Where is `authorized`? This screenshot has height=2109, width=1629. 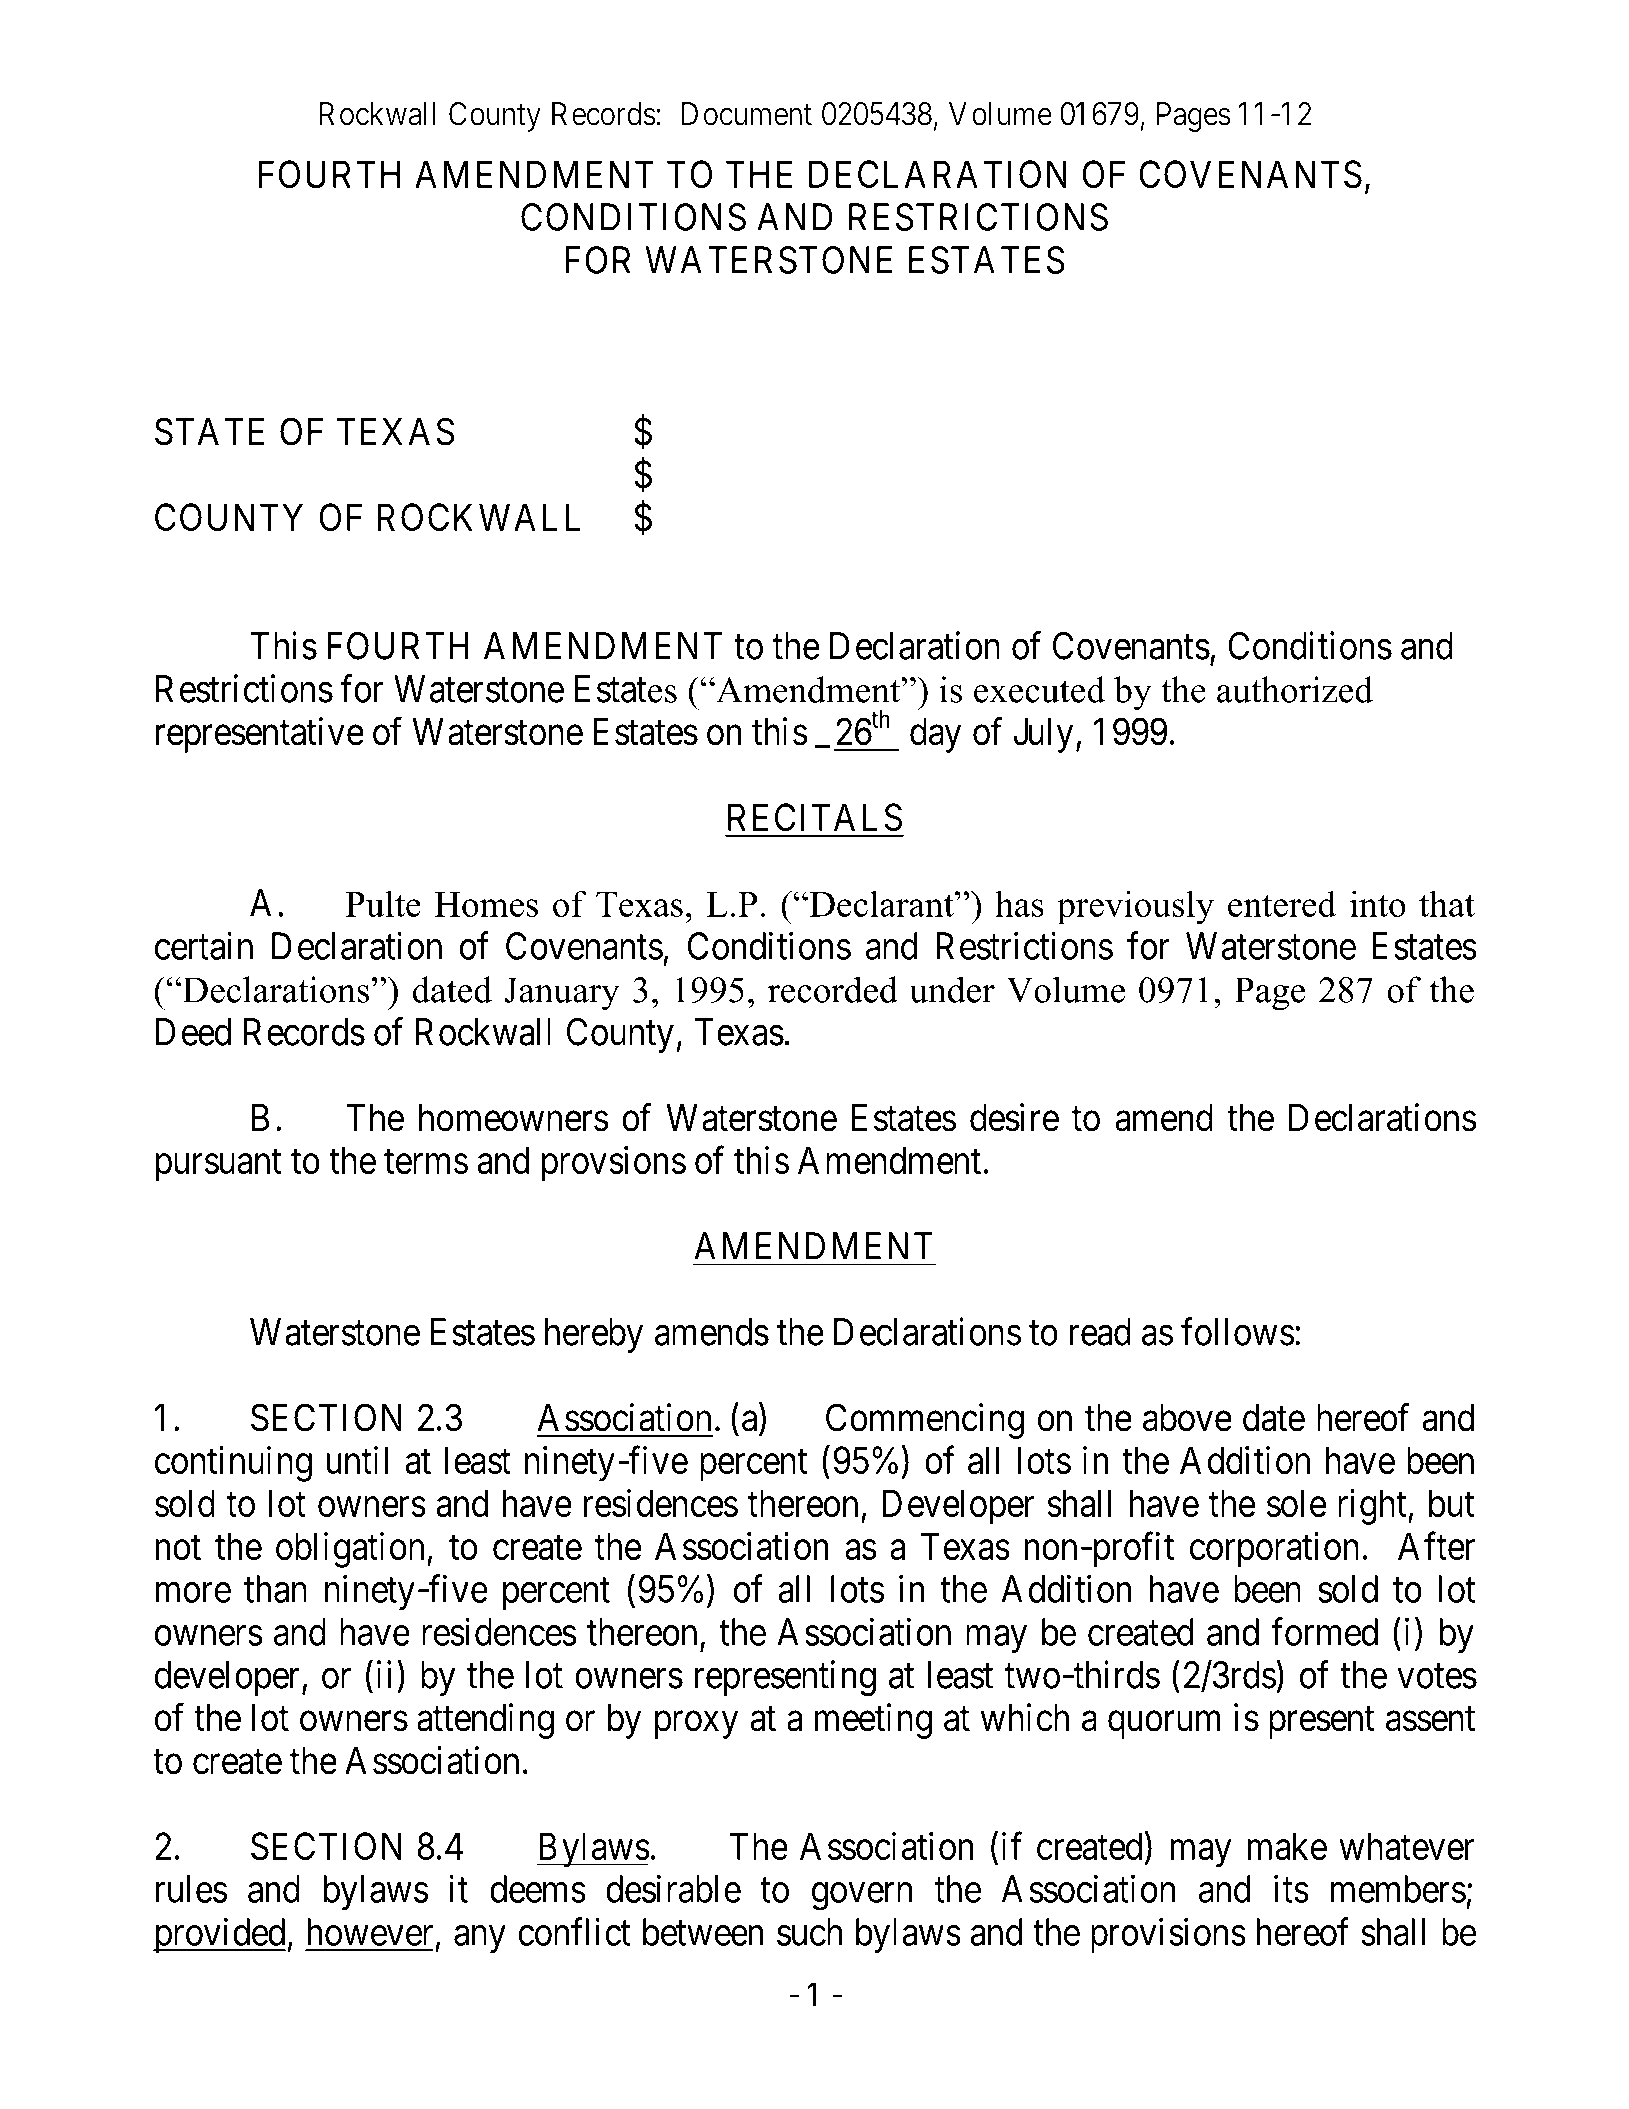 authorized is located at coordinates (1295, 689).
